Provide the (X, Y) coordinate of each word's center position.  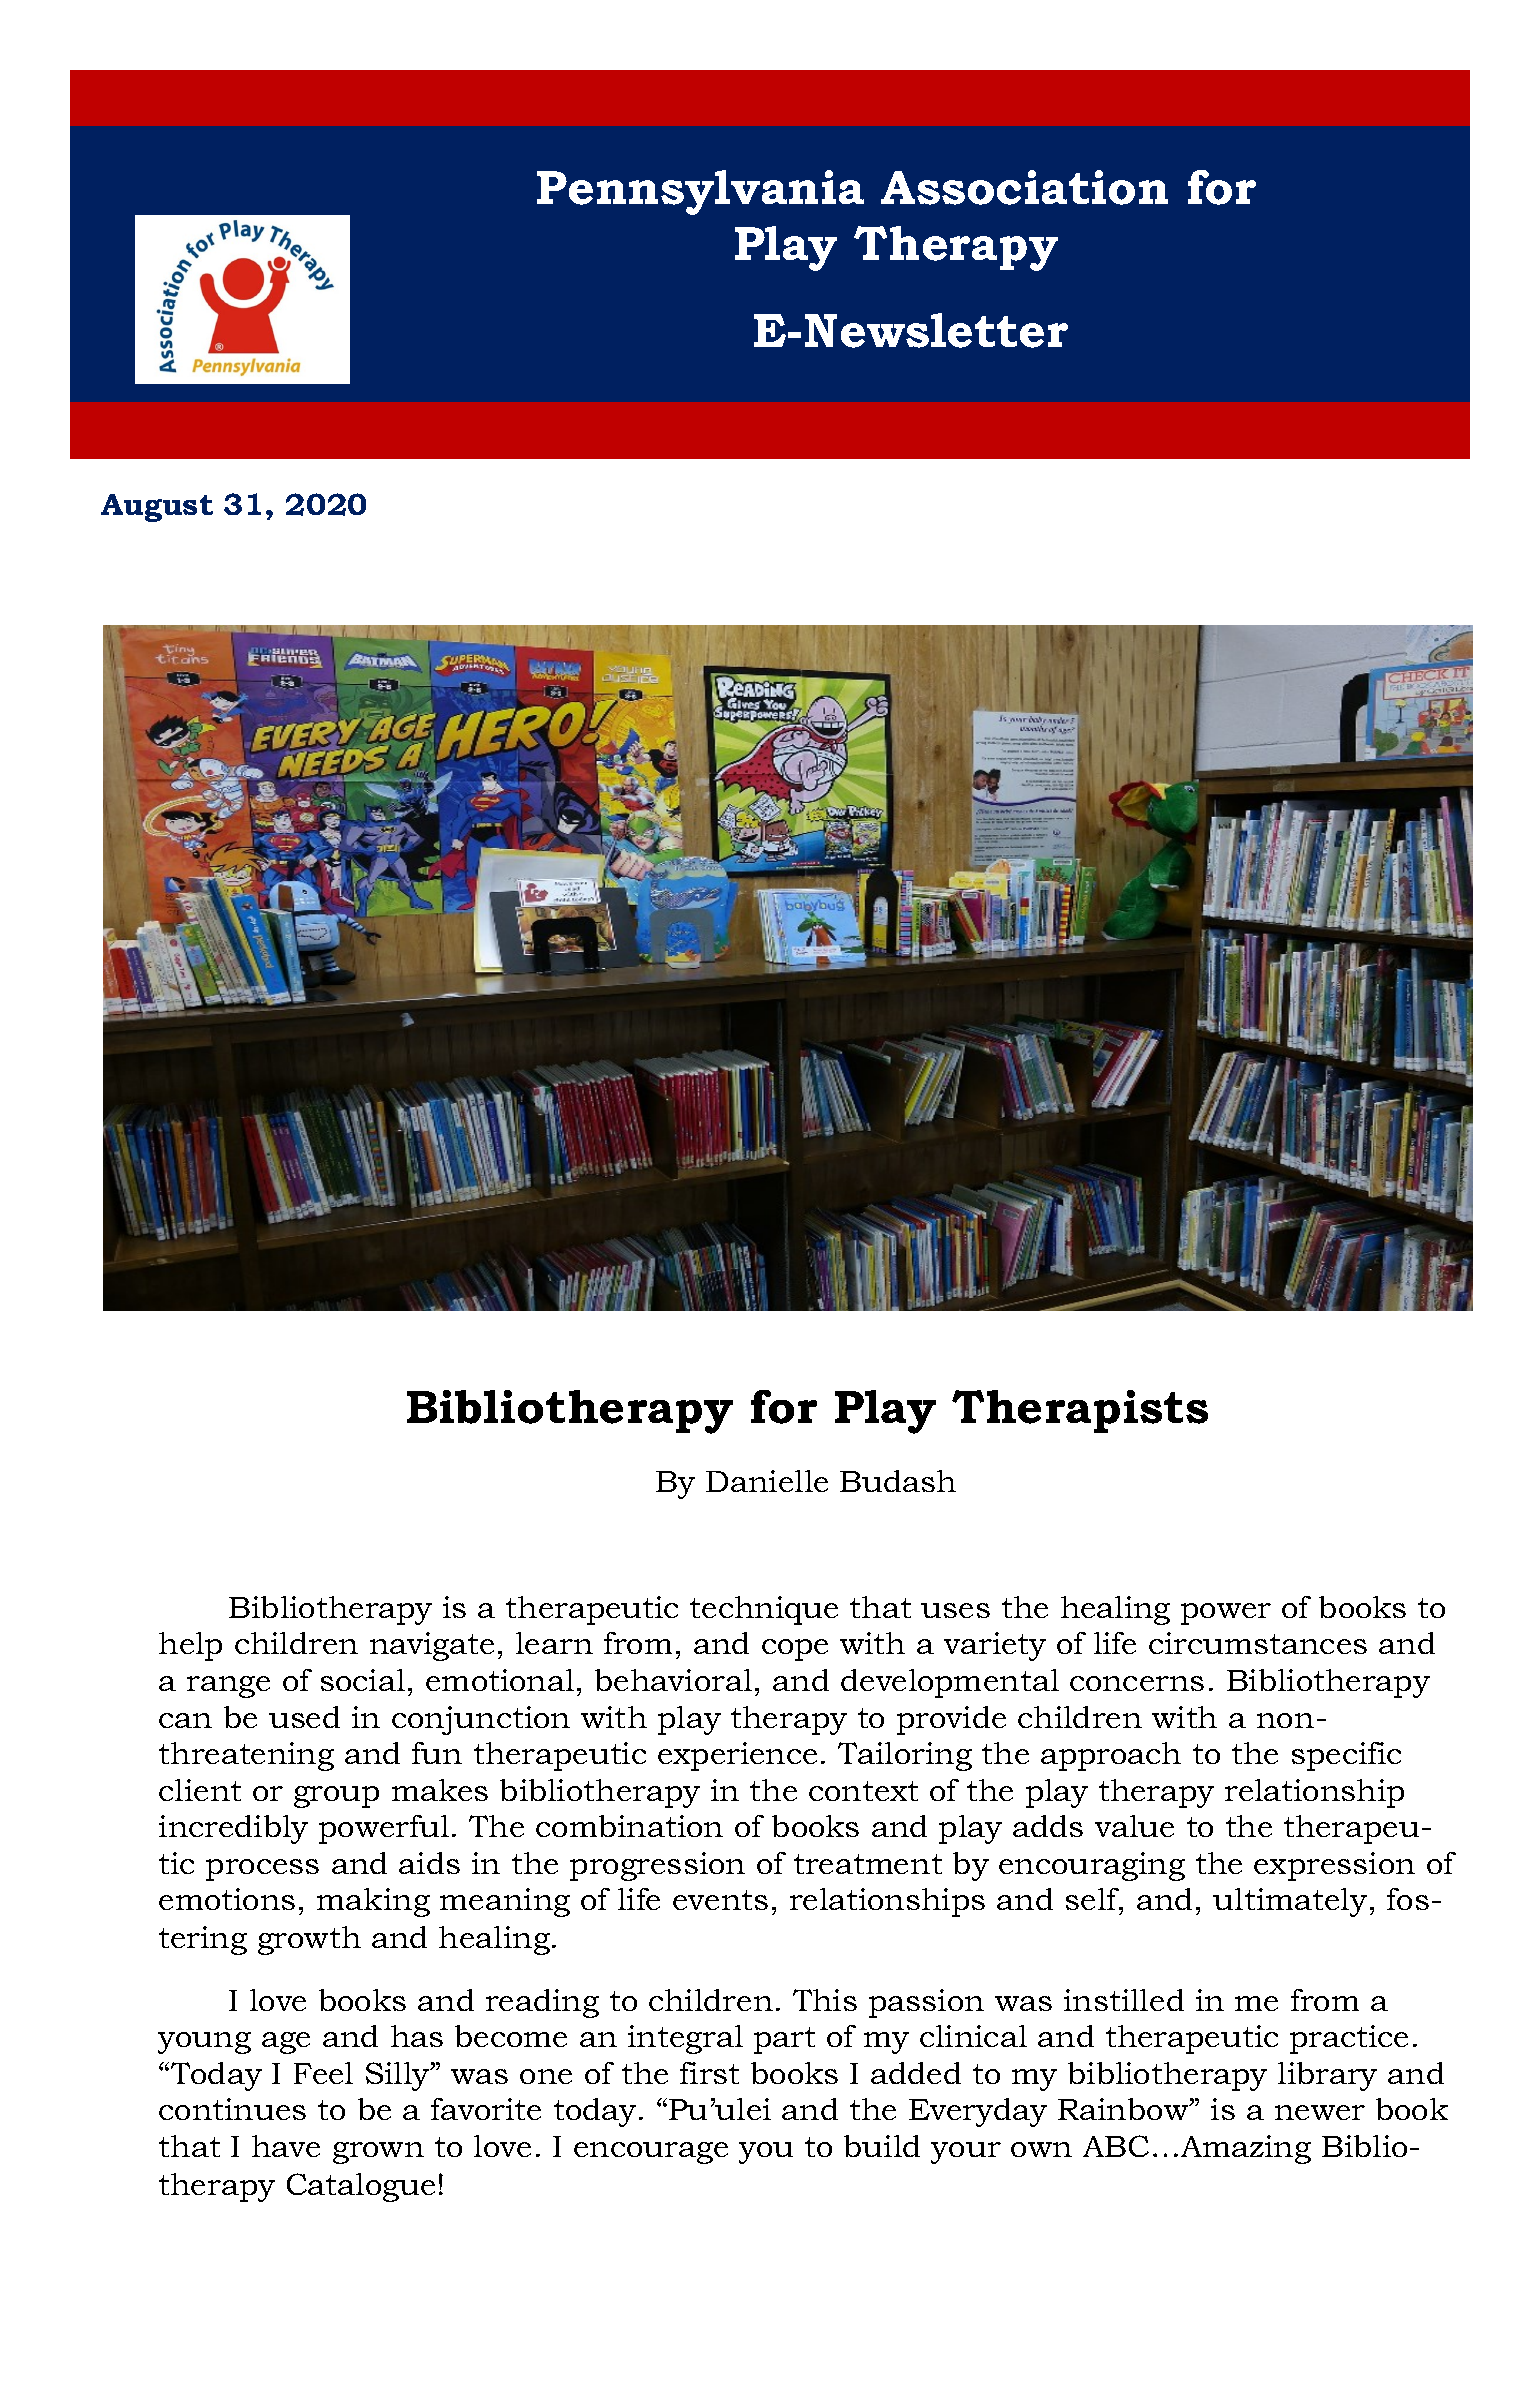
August (157, 508)
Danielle (767, 1481)
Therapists (1080, 1411)
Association (1024, 187)
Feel (323, 2073)
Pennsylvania (700, 192)
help (190, 1646)
